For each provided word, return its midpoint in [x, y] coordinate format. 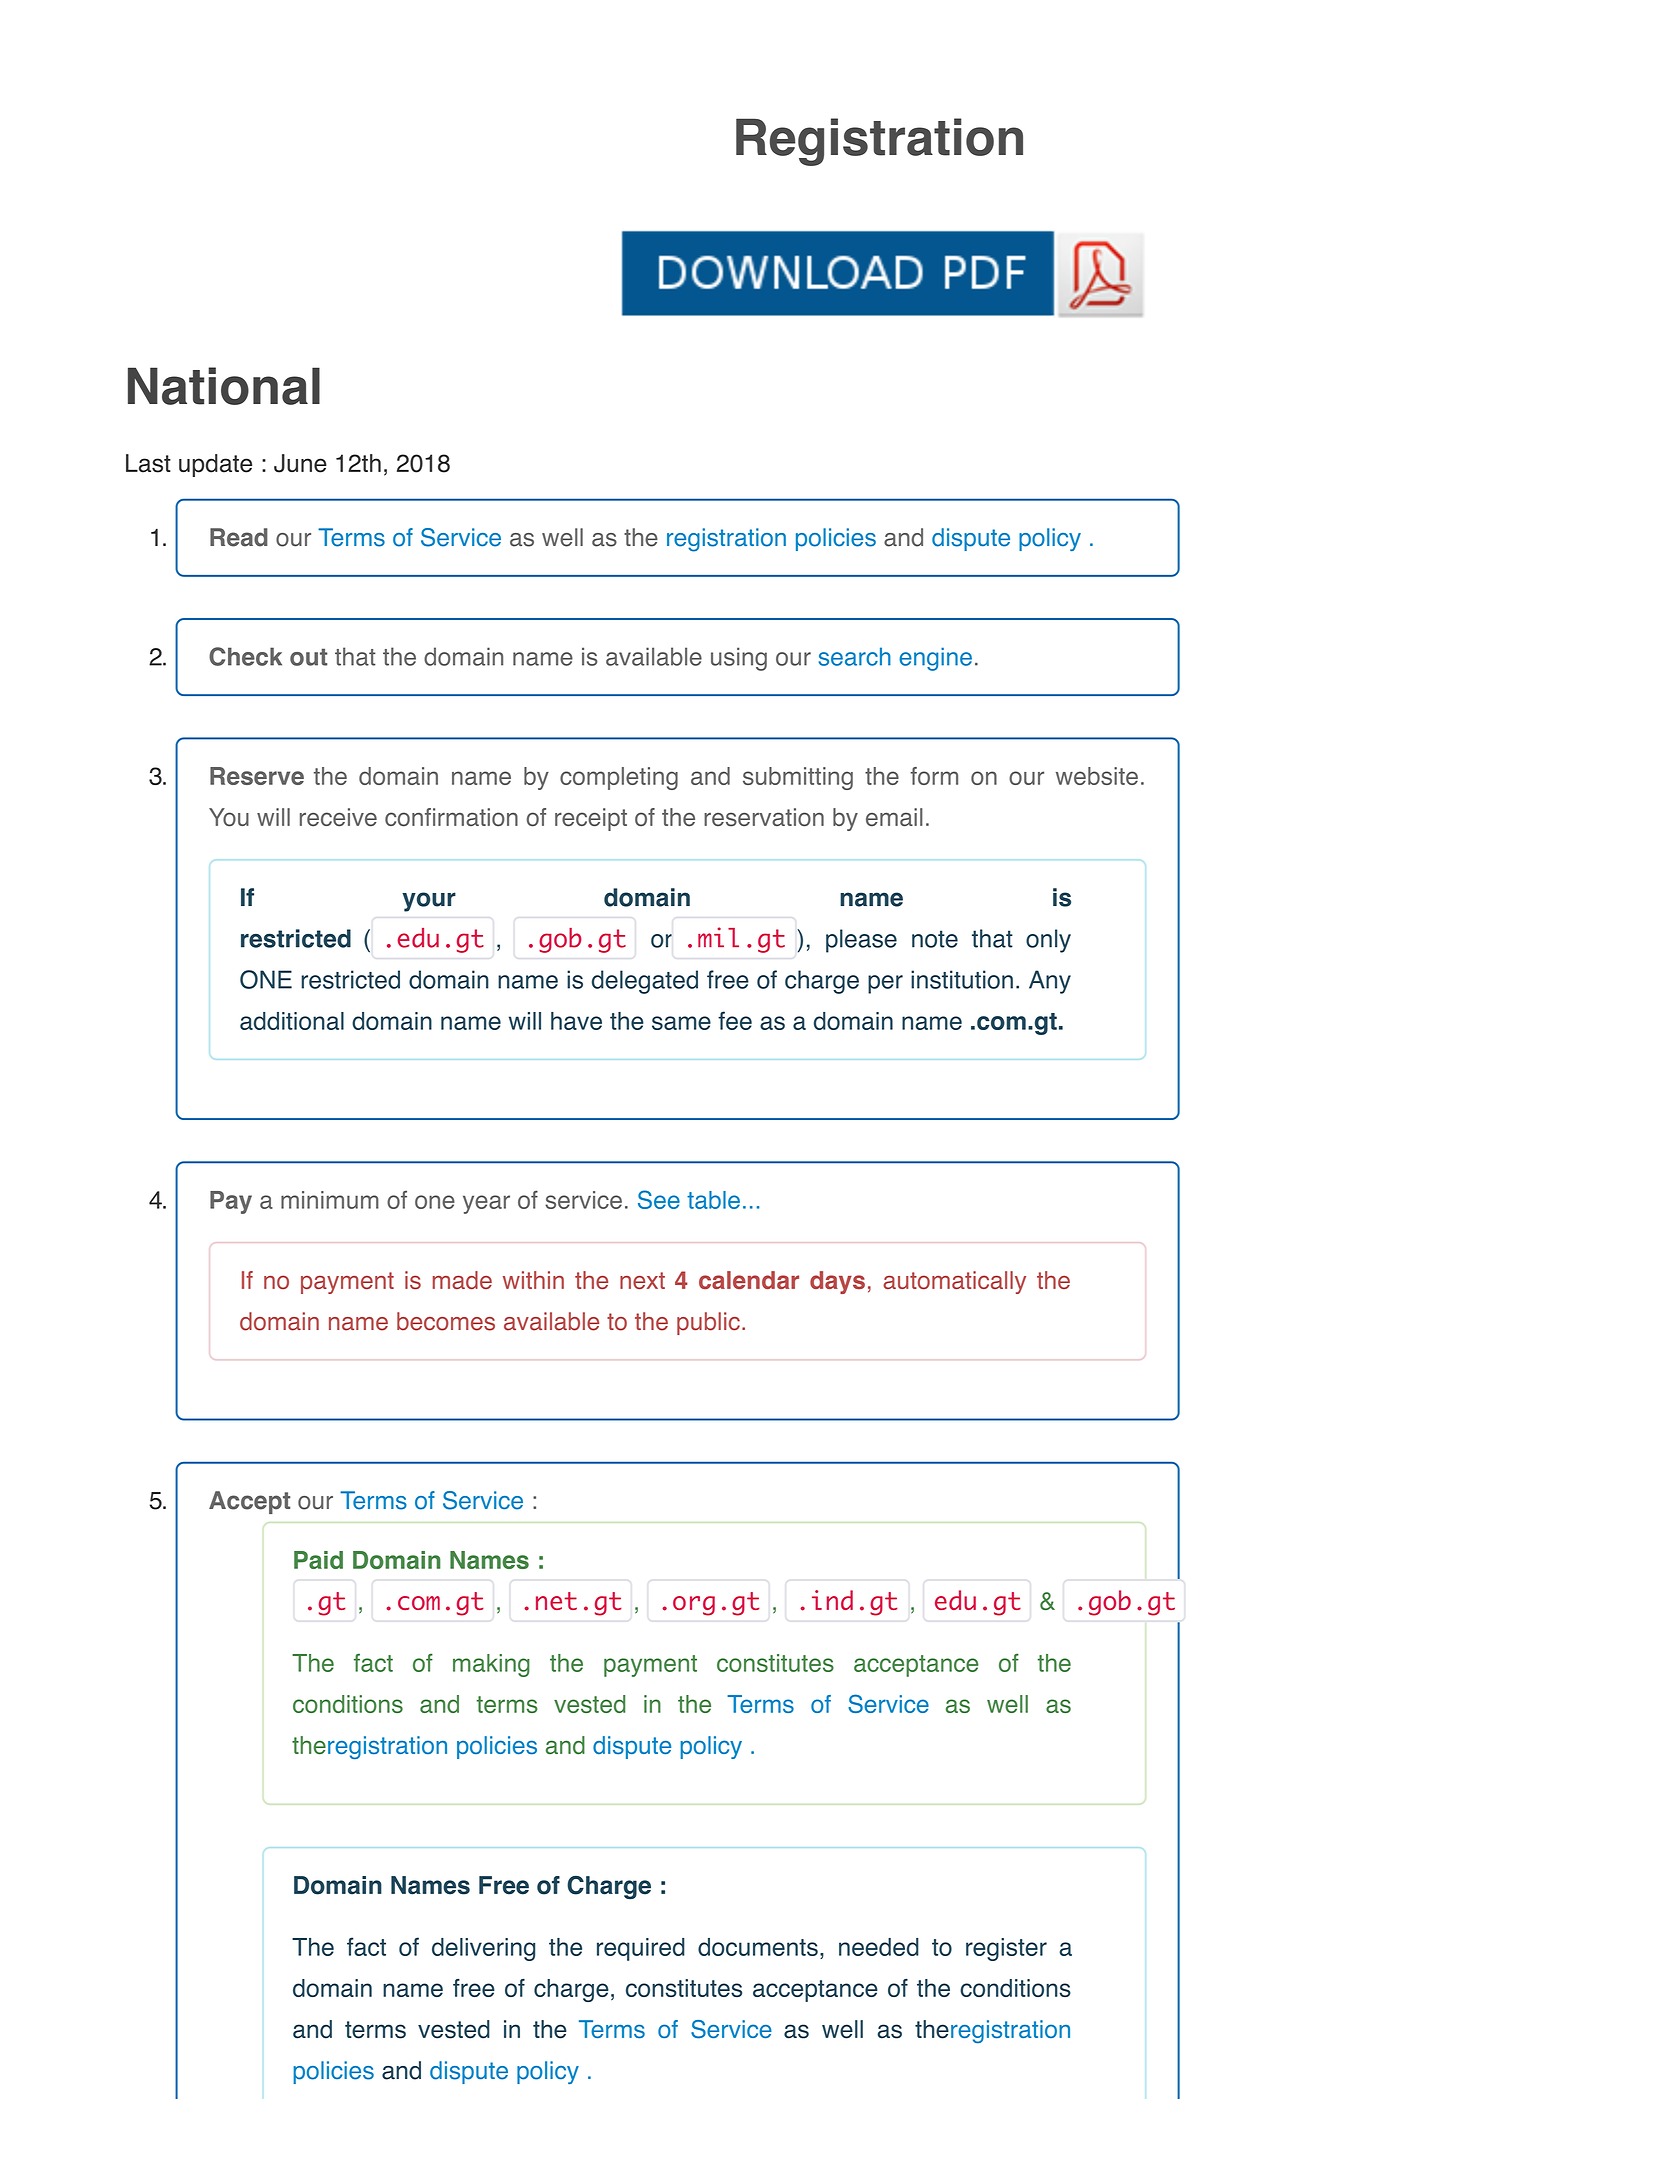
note [935, 939]
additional [292, 1021]
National [224, 386]
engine [935, 659]
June [300, 463]
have [576, 1021]
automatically [954, 1282]
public [708, 1323]
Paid [318, 1560]
